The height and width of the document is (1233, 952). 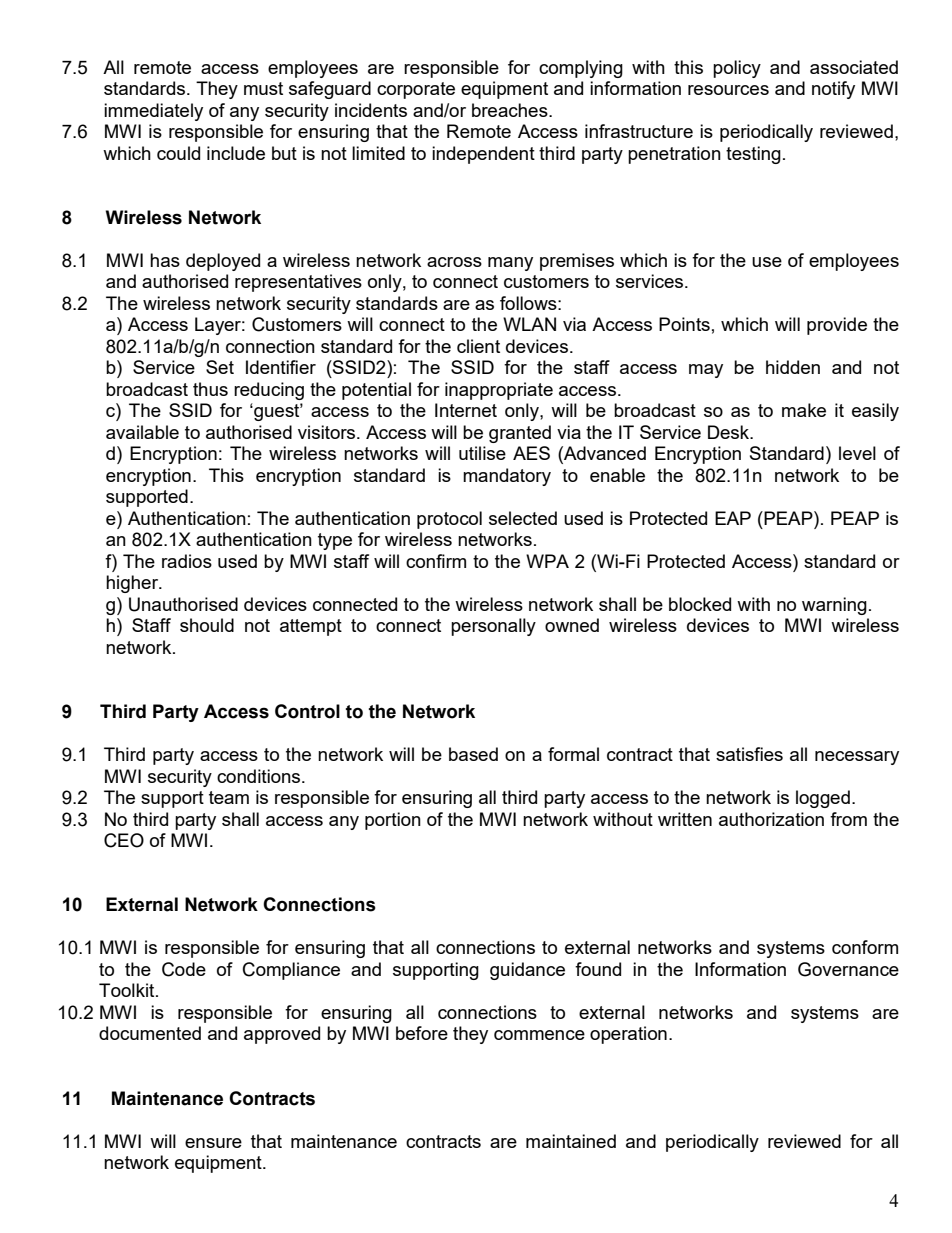 I want to click on client, so click(x=478, y=346).
